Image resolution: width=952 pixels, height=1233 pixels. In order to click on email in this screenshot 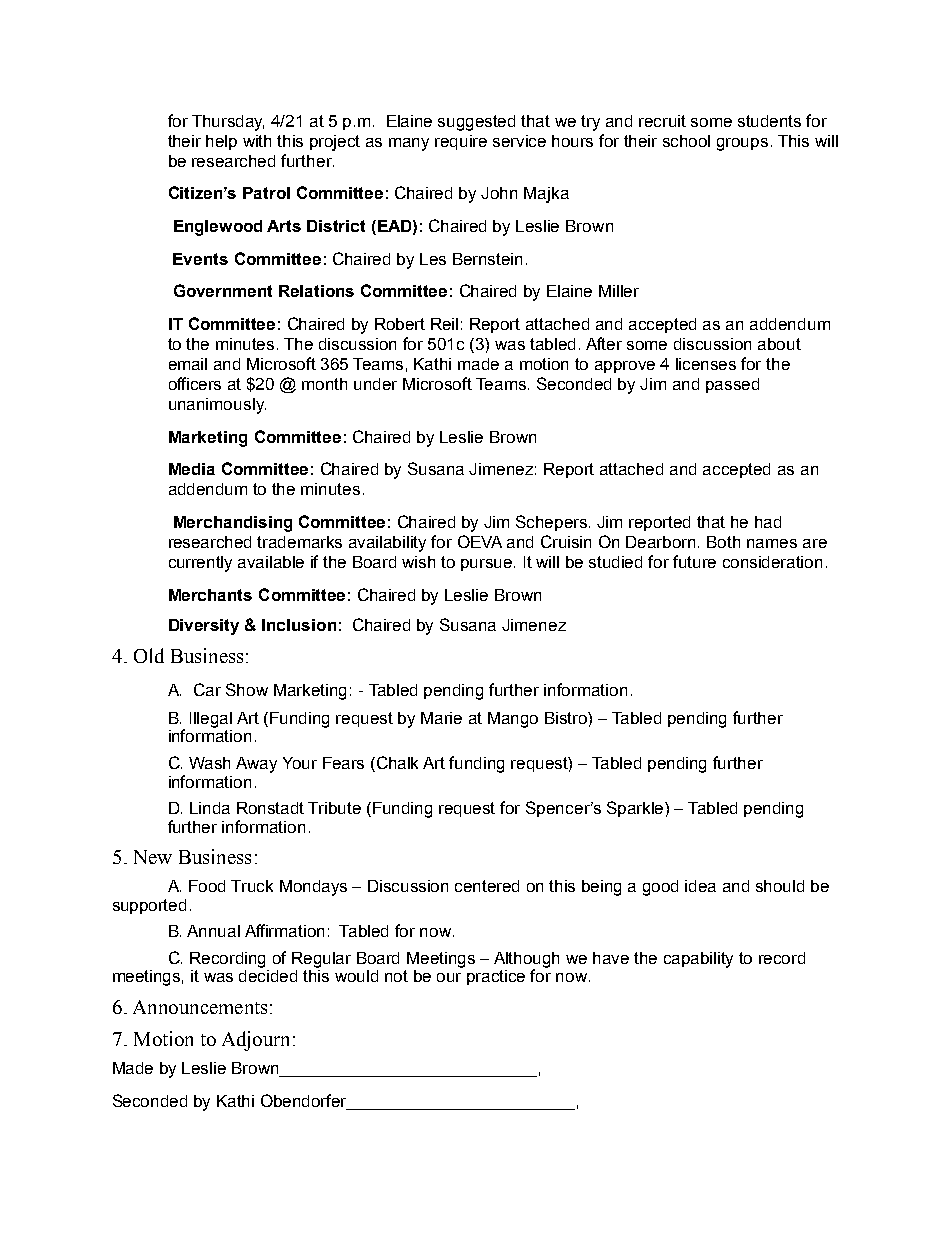, I will do `click(188, 364)`.
